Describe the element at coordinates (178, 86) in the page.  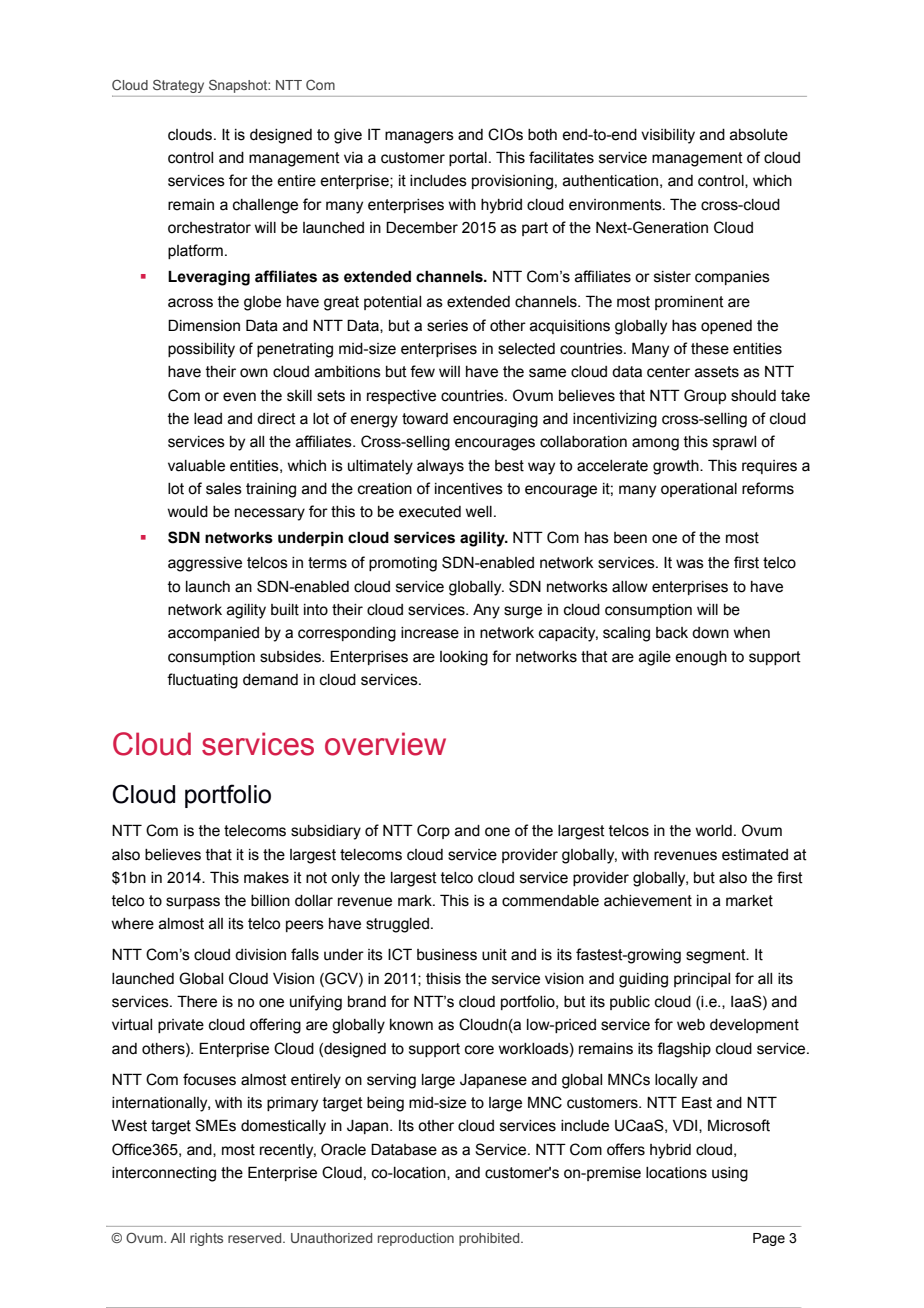
I see `Strategy` at that location.
